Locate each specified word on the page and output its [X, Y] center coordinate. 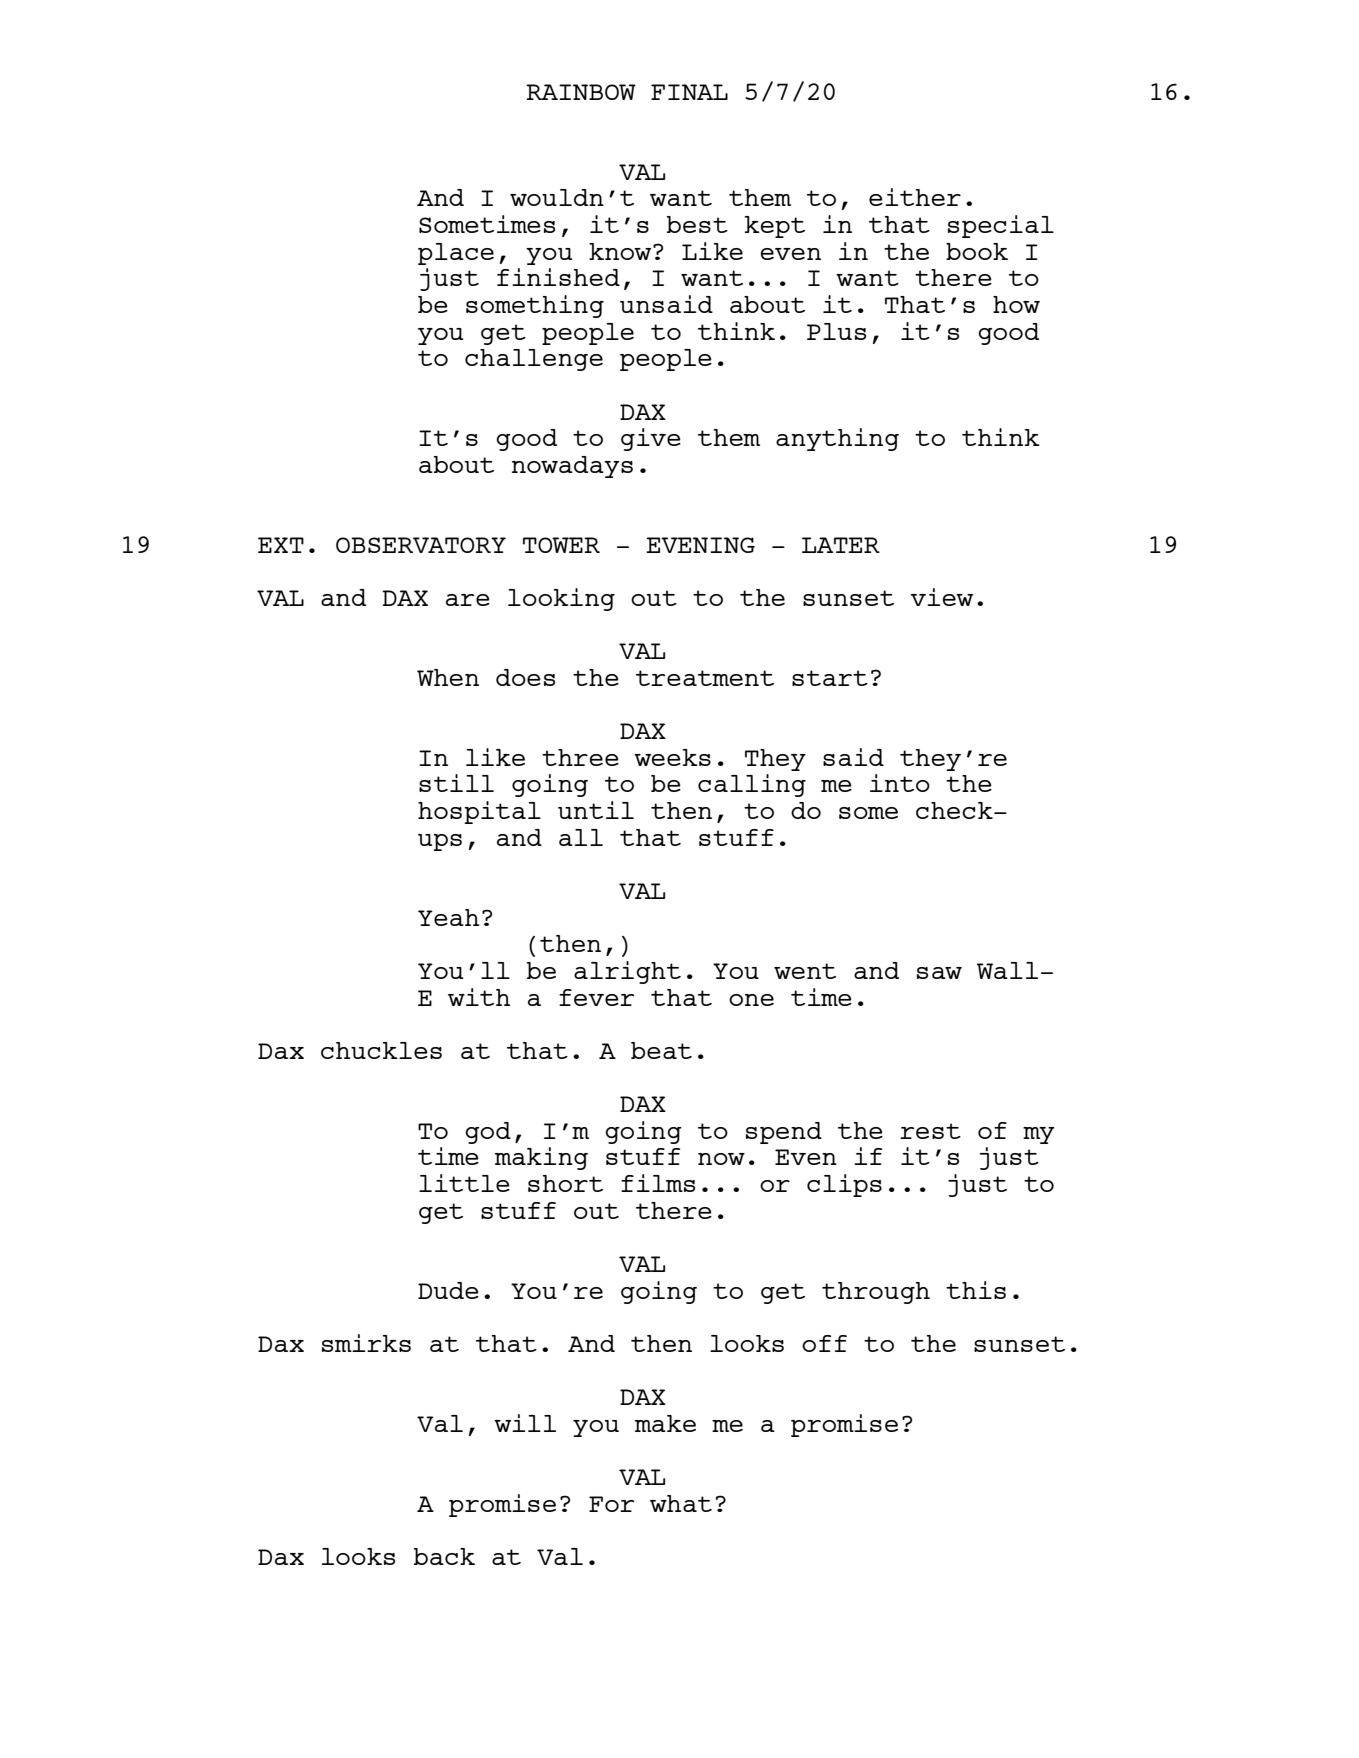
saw [939, 973]
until [596, 810]
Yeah [448, 917]
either [915, 197]
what [681, 1503]
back [444, 1556]
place [456, 254]
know [621, 251]
